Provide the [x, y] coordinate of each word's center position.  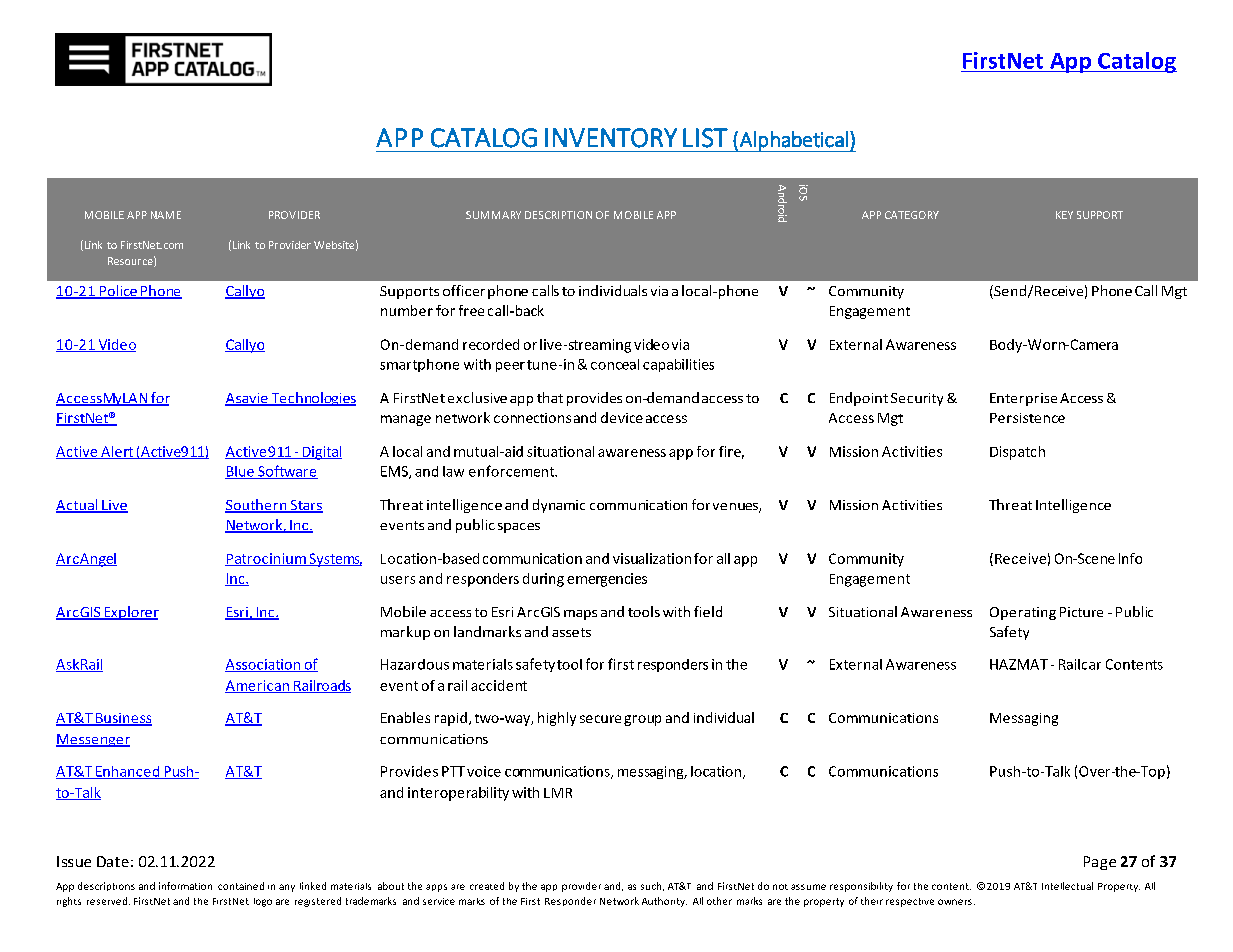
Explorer [130, 613]
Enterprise [1023, 399]
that [550, 397]
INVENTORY [611, 138]
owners [955, 902]
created [487, 886]
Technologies [312, 399]
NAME [166, 215]
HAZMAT [1019, 664]
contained [241, 886]
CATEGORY [912, 215]
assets [571, 632]
